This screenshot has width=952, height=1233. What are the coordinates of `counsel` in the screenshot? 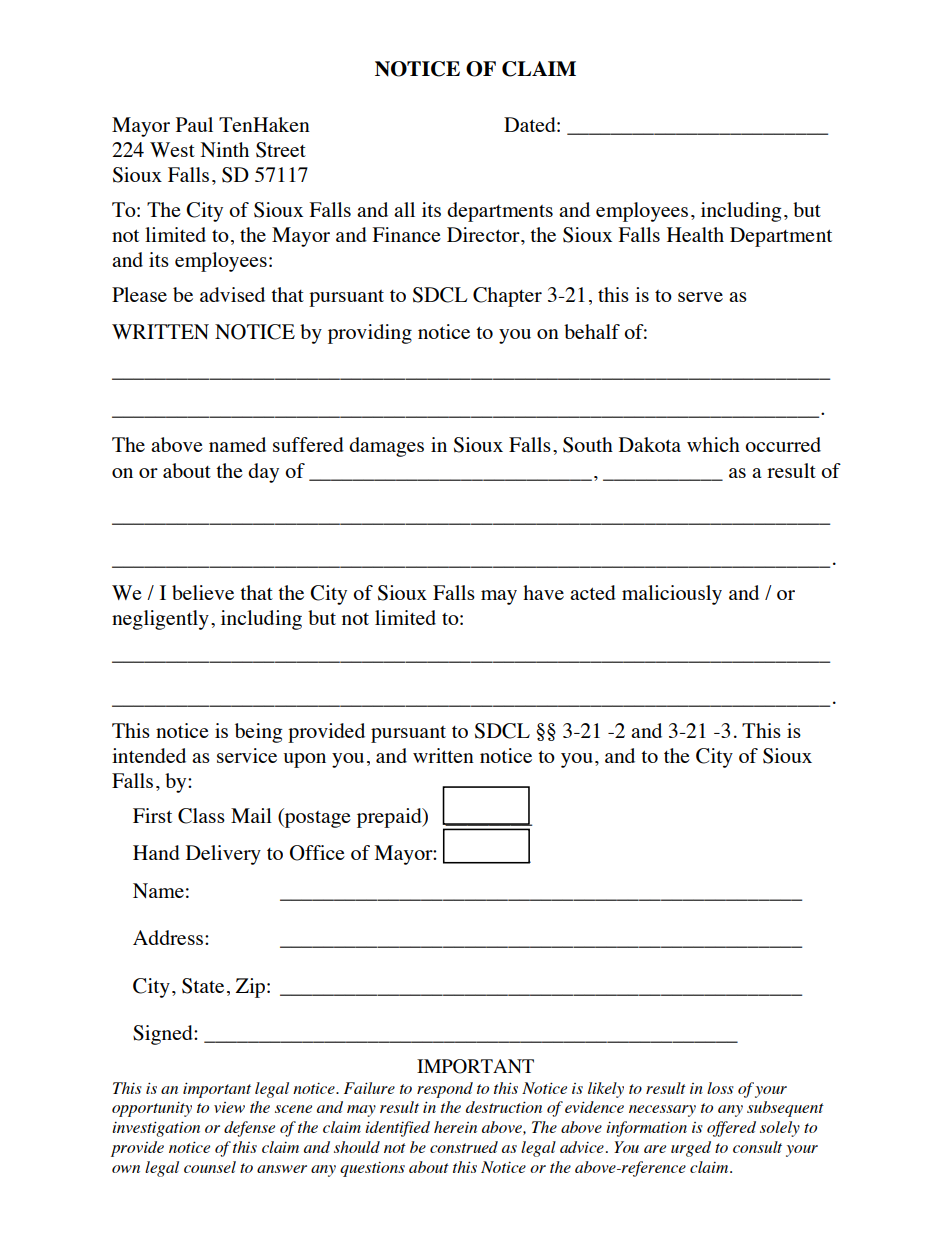 It's located at (210, 1167).
